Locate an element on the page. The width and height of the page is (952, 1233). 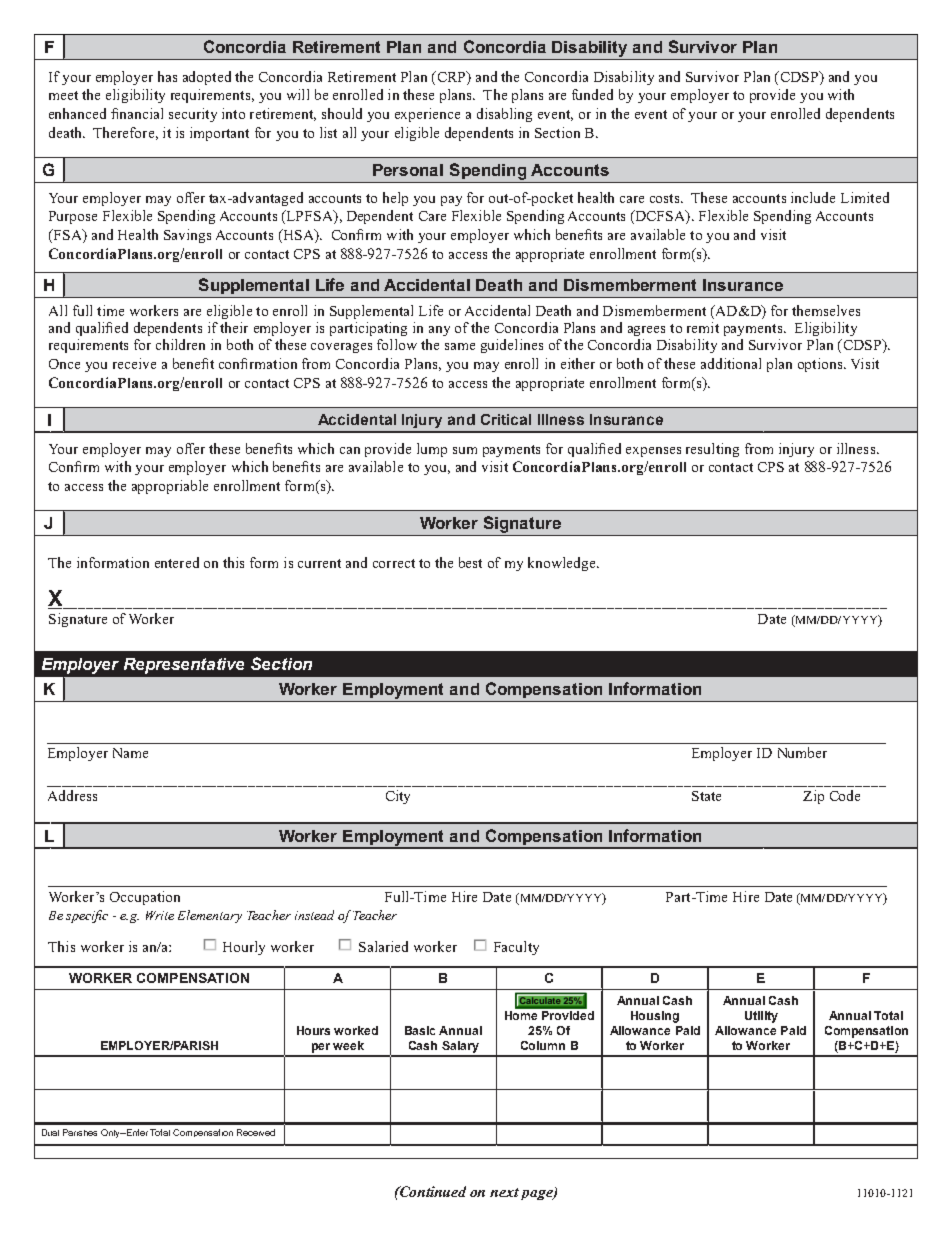
experience is located at coordinates (427, 115).
